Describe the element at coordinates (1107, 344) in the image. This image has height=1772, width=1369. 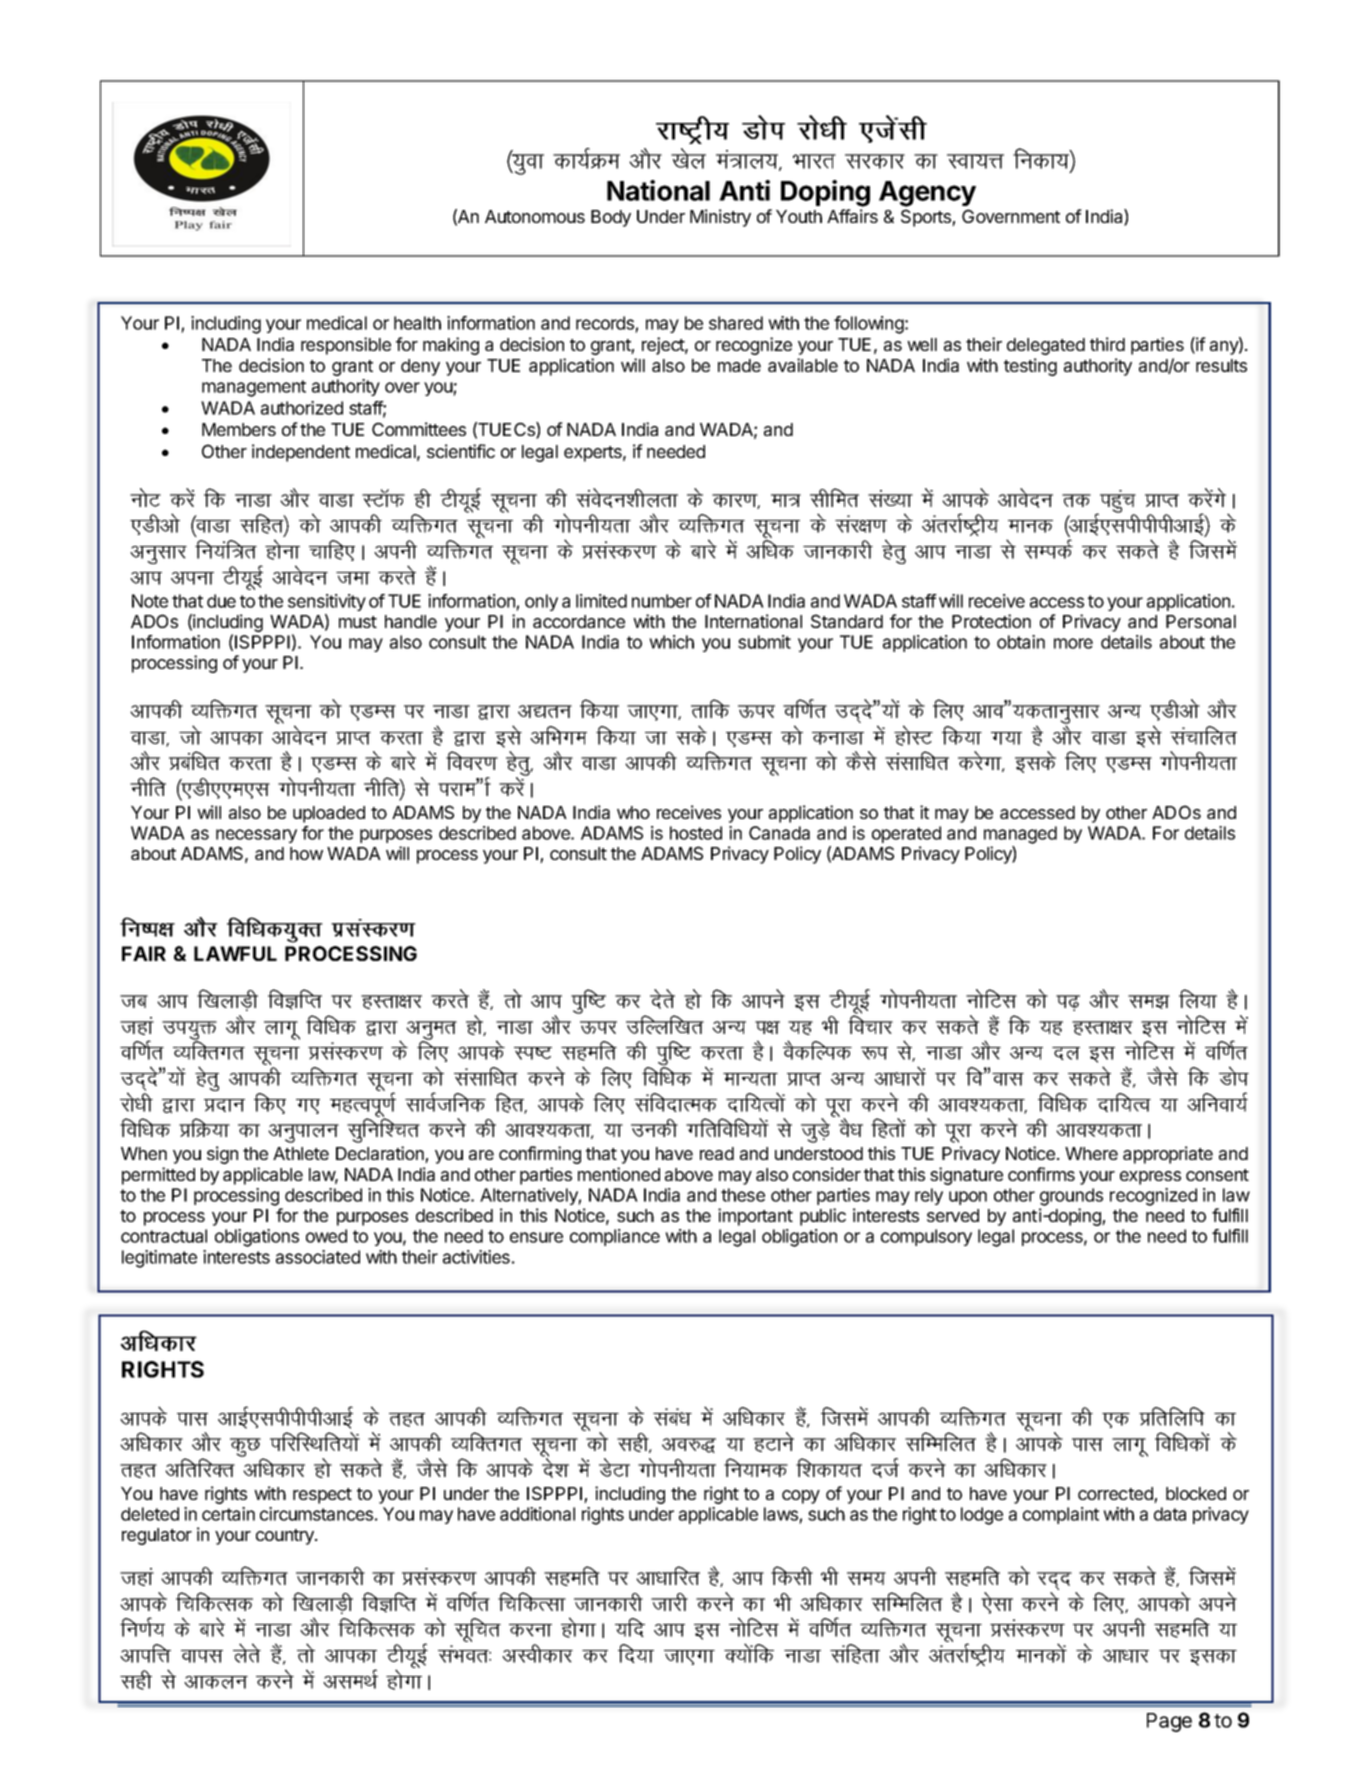
I see `third` at that location.
